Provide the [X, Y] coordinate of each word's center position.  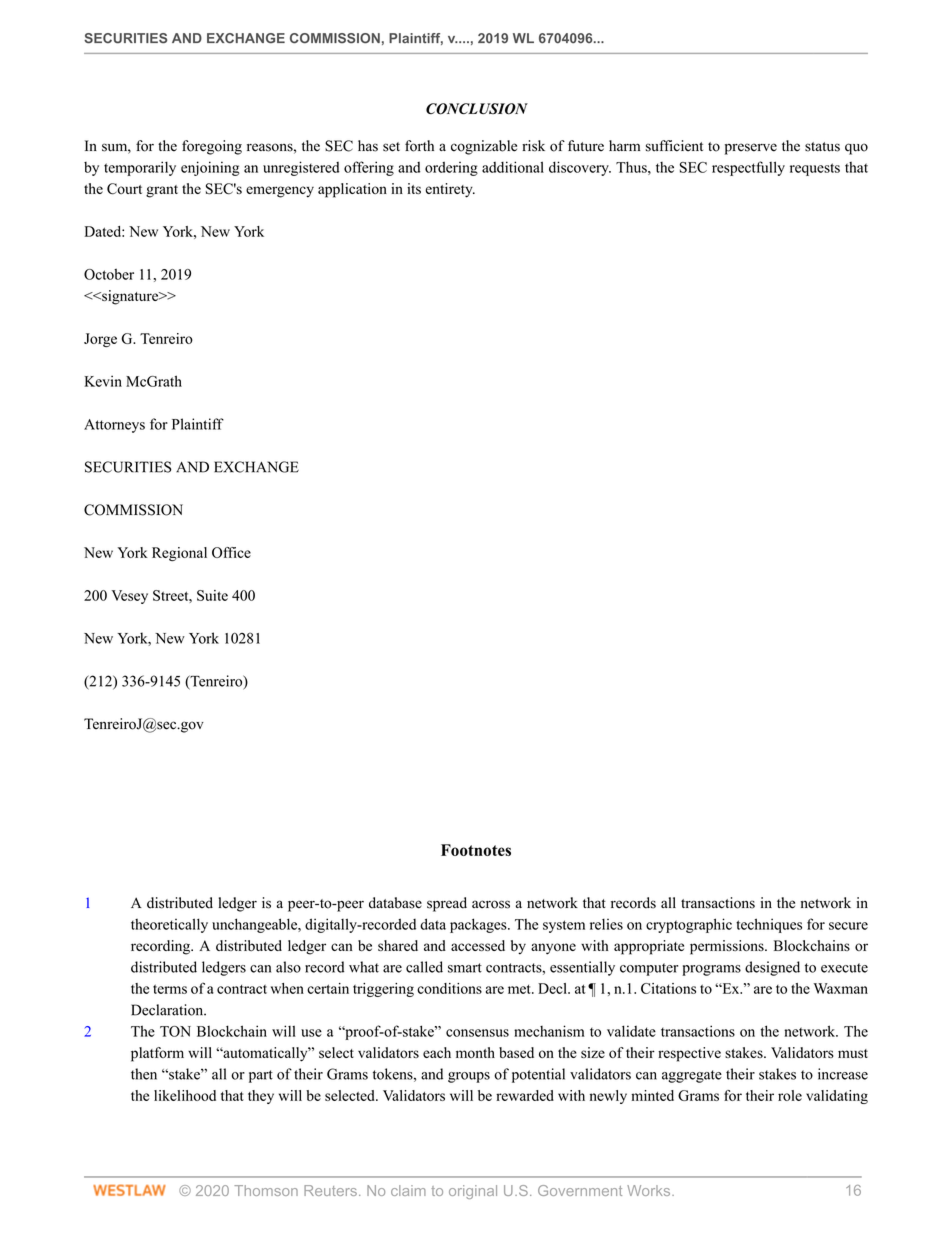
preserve [751, 149]
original [473, 1192]
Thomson [266, 1190]
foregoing [212, 147]
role [790, 1095]
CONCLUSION [477, 109]
